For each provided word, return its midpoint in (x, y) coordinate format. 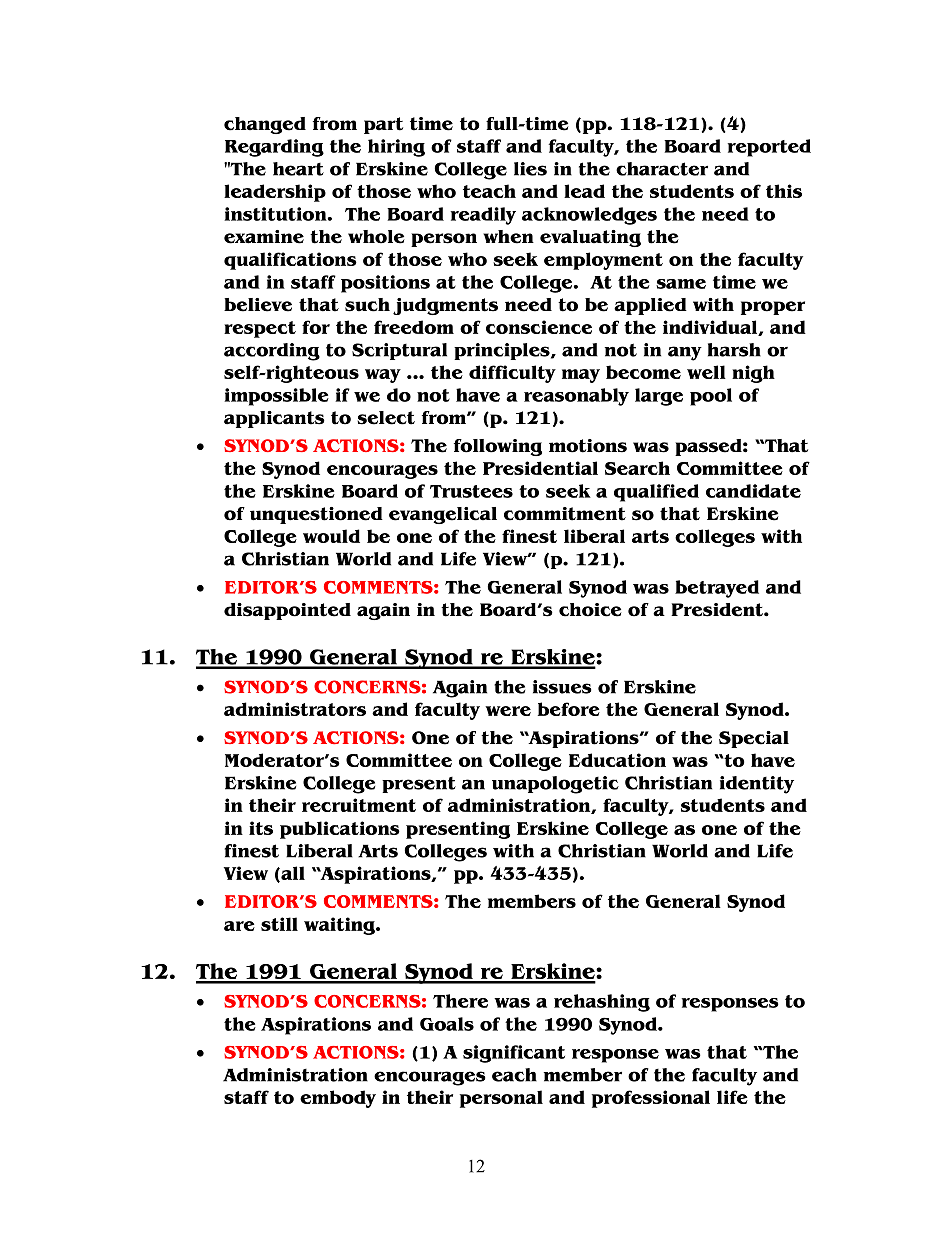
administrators (295, 709)
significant (514, 1054)
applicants (274, 419)
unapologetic (555, 785)
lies (530, 169)
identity (757, 785)
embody (338, 1099)
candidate (753, 491)
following (498, 447)
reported (769, 148)
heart (298, 169)
